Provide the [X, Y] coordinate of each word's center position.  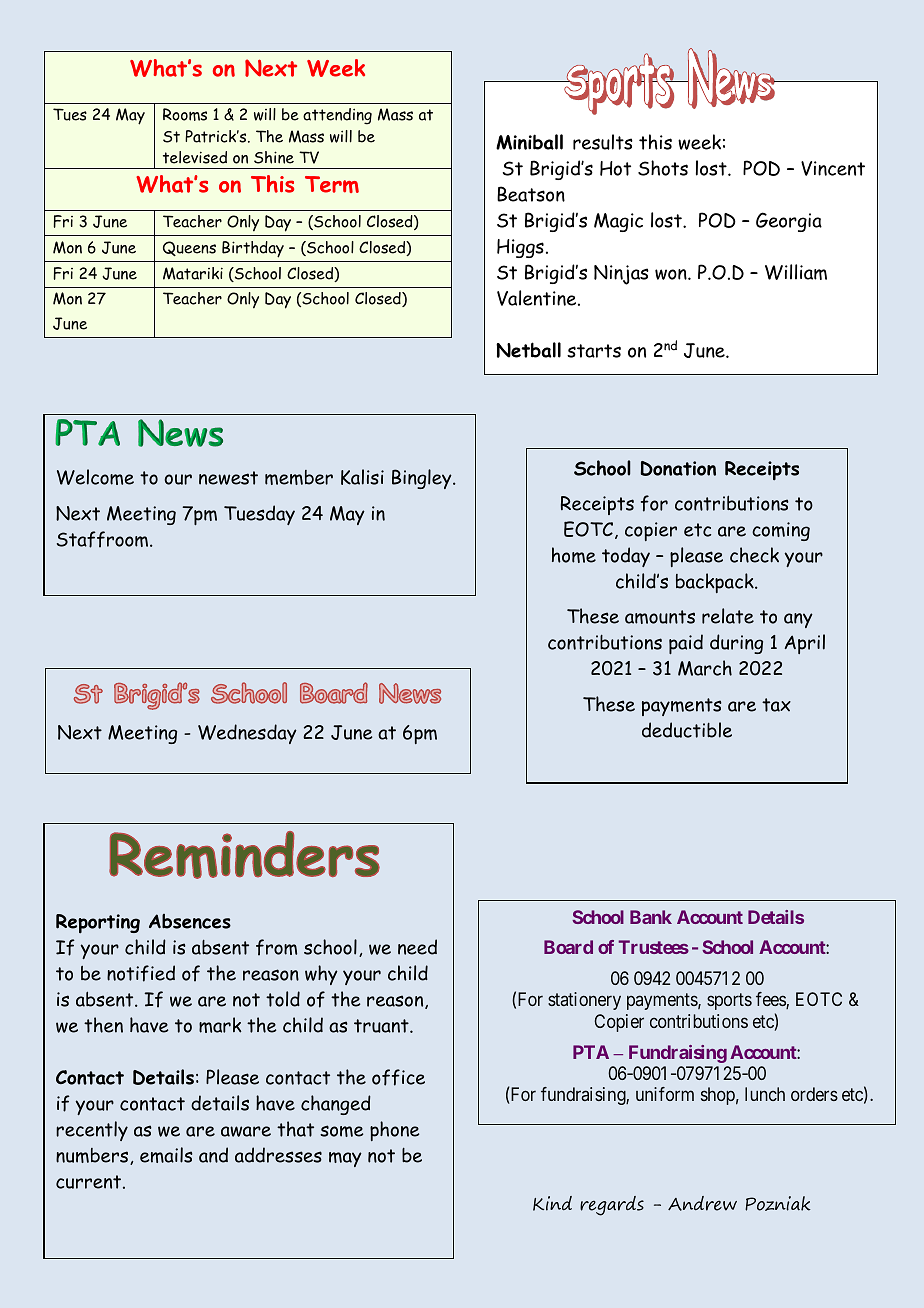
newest [228, 478]
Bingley [423, 479]
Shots [663, 168]
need [417, 947]
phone [394, 1131]
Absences [190, 921]
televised [195, 157]
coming [781, 531]
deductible [687, 730]
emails [166, 1155]
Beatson [531, 194]
